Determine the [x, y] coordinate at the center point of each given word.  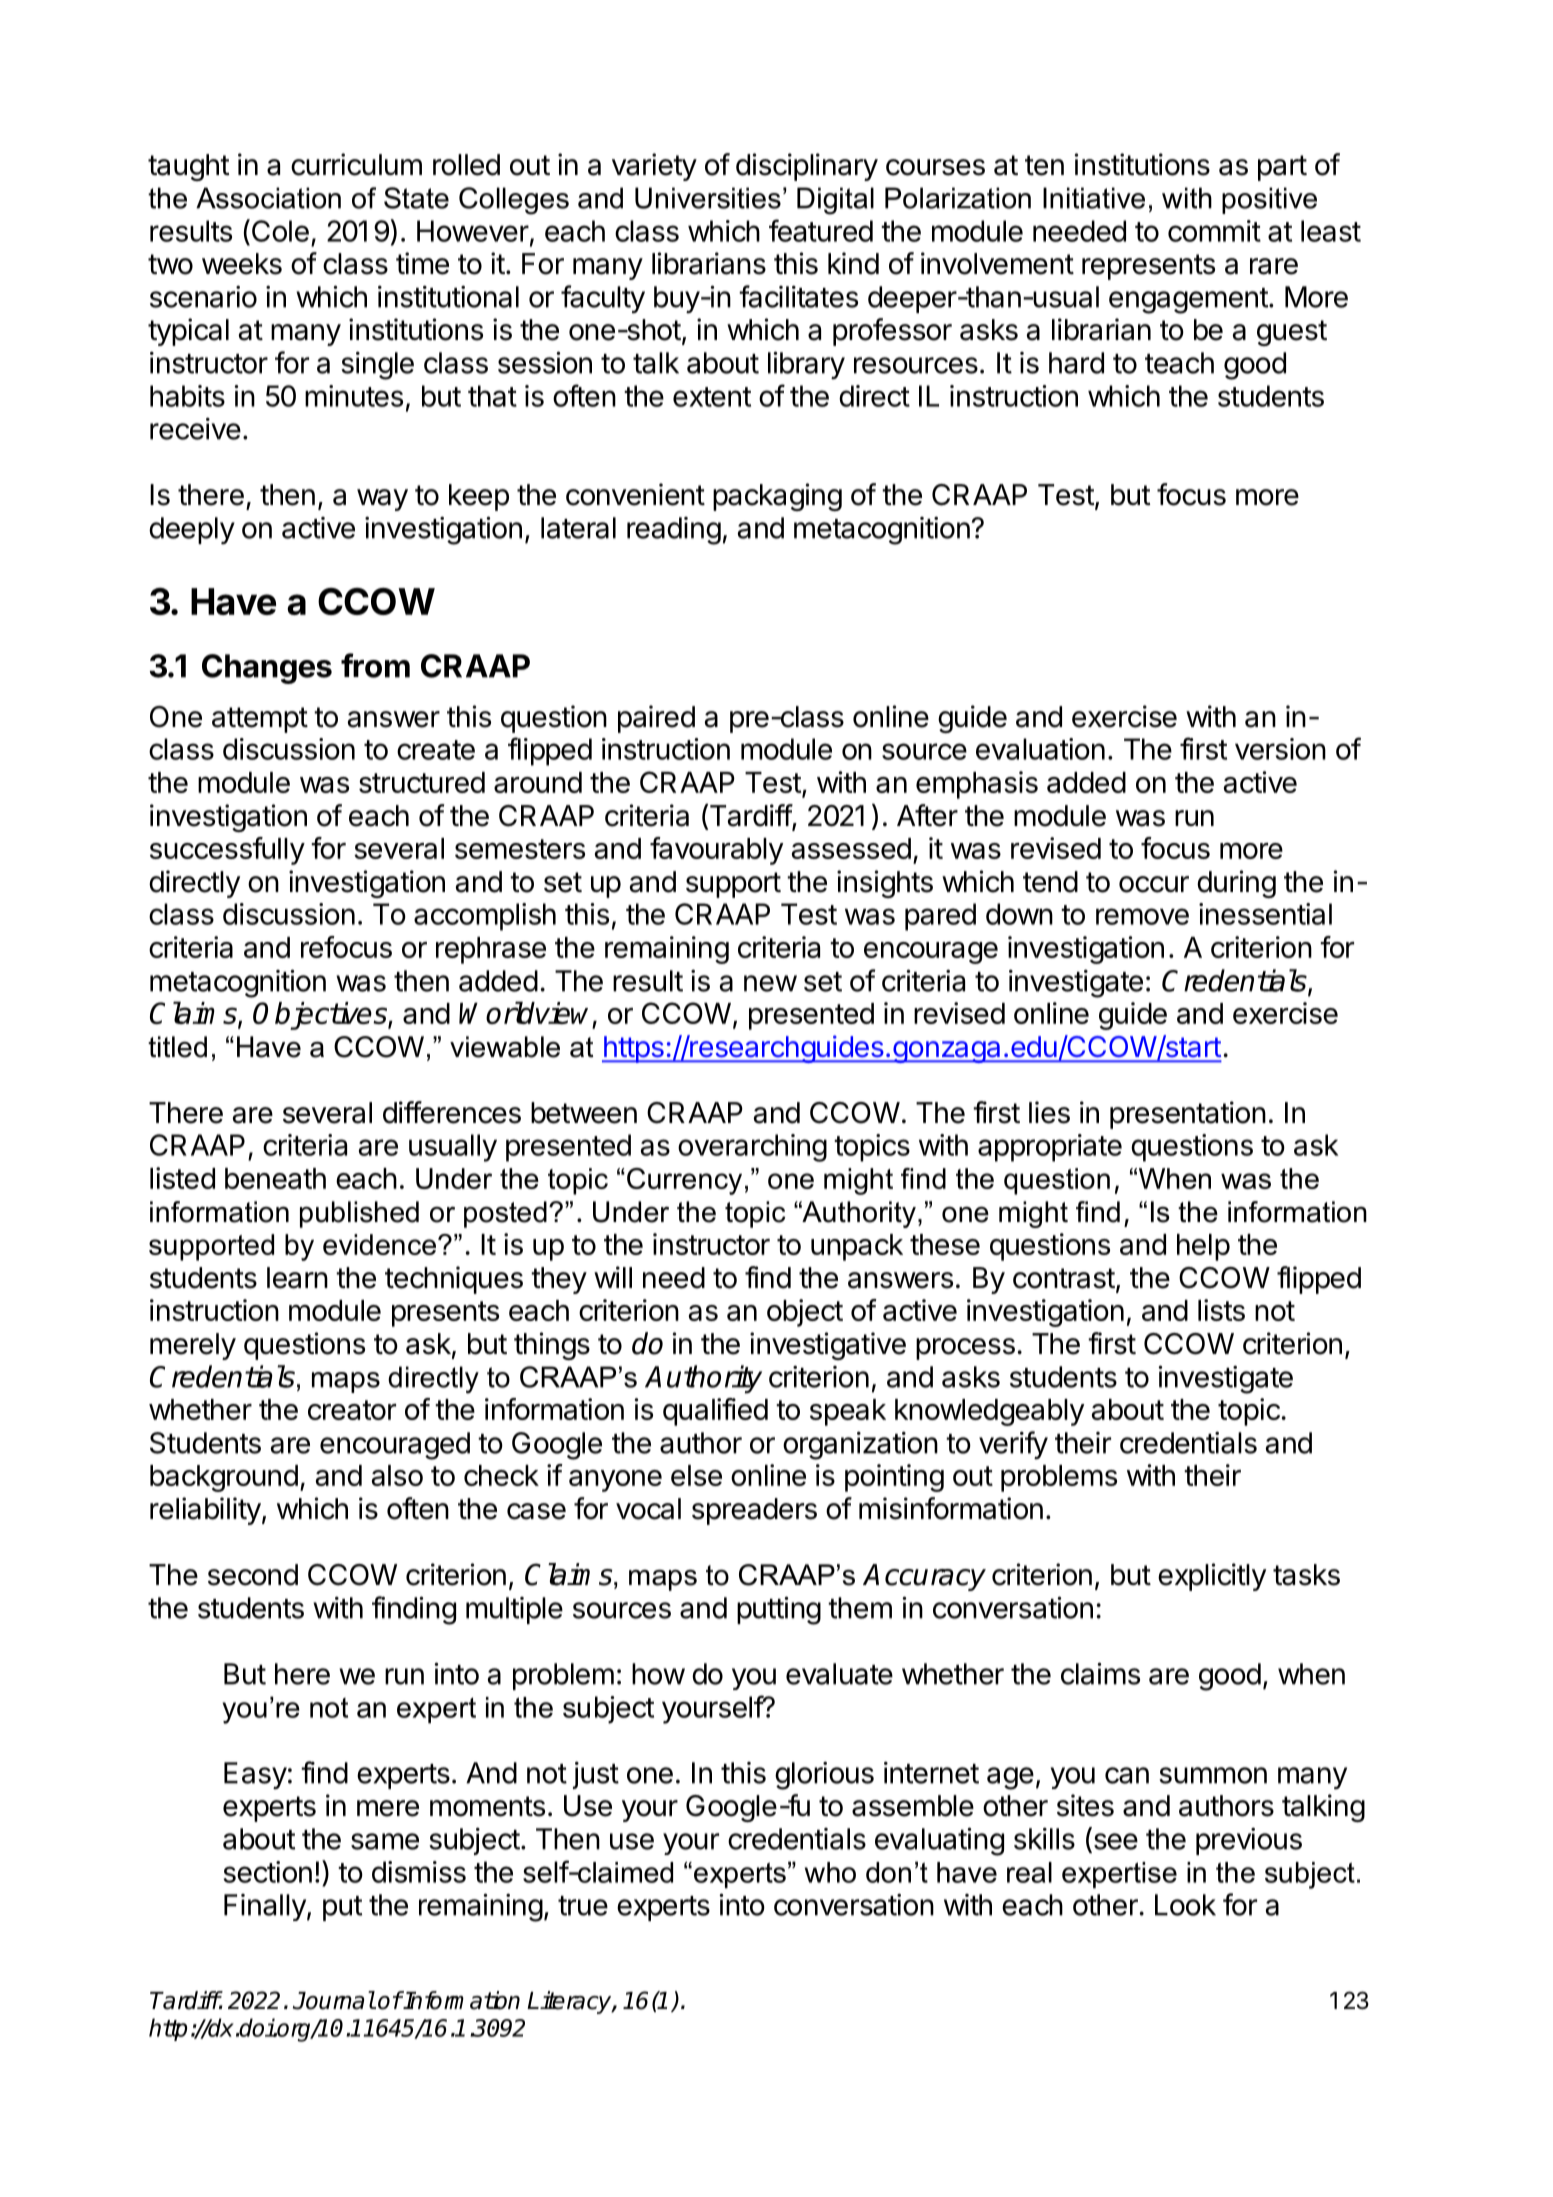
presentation [1188, 1115]
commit [1214, 231]
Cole [279, 230]
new [770, 983]
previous [1249, 1841]
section [268, 1872]
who [830, 1872]
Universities [708, 198]
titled [177, 1047]
